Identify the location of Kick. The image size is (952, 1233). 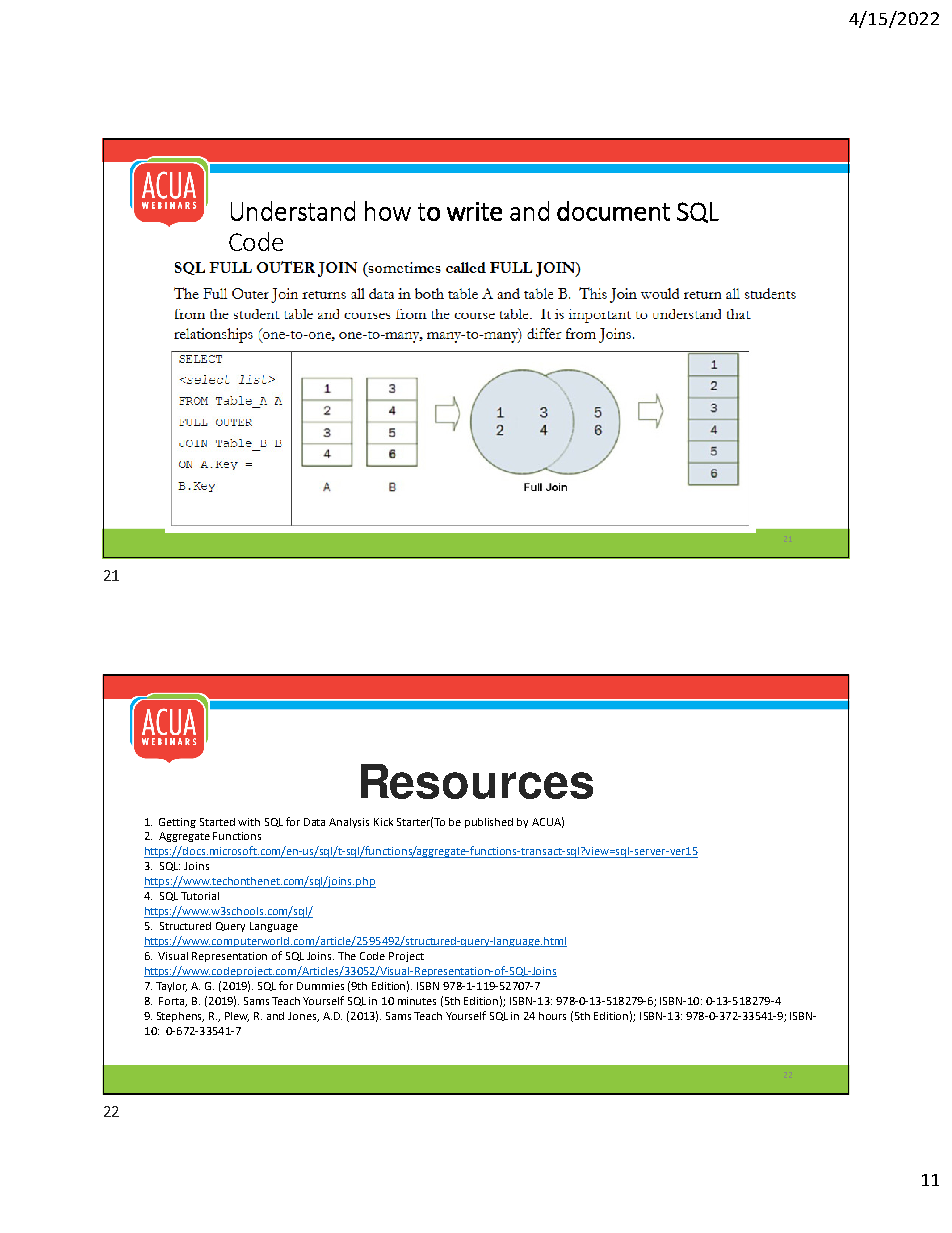
(383, 822).
